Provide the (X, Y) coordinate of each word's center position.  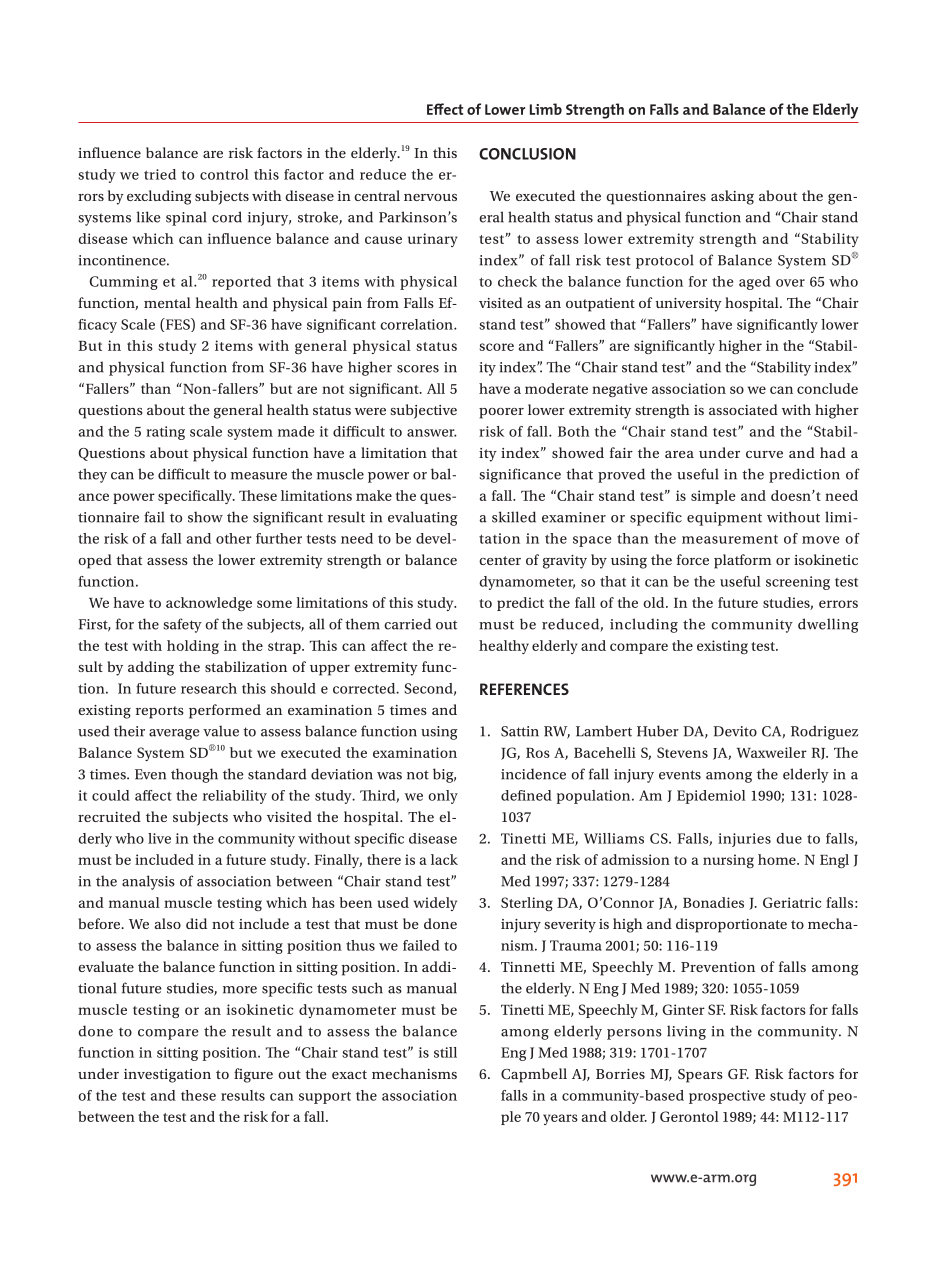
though (194, 775)
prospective (727, 1097)
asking (732, 197)
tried (160, 174)
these (198, 1095)
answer (432, 433)
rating (165, 433)
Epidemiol (711, 797)
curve (764, 454)
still (445, 1052)
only (443, 797)
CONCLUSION (527, 154)
